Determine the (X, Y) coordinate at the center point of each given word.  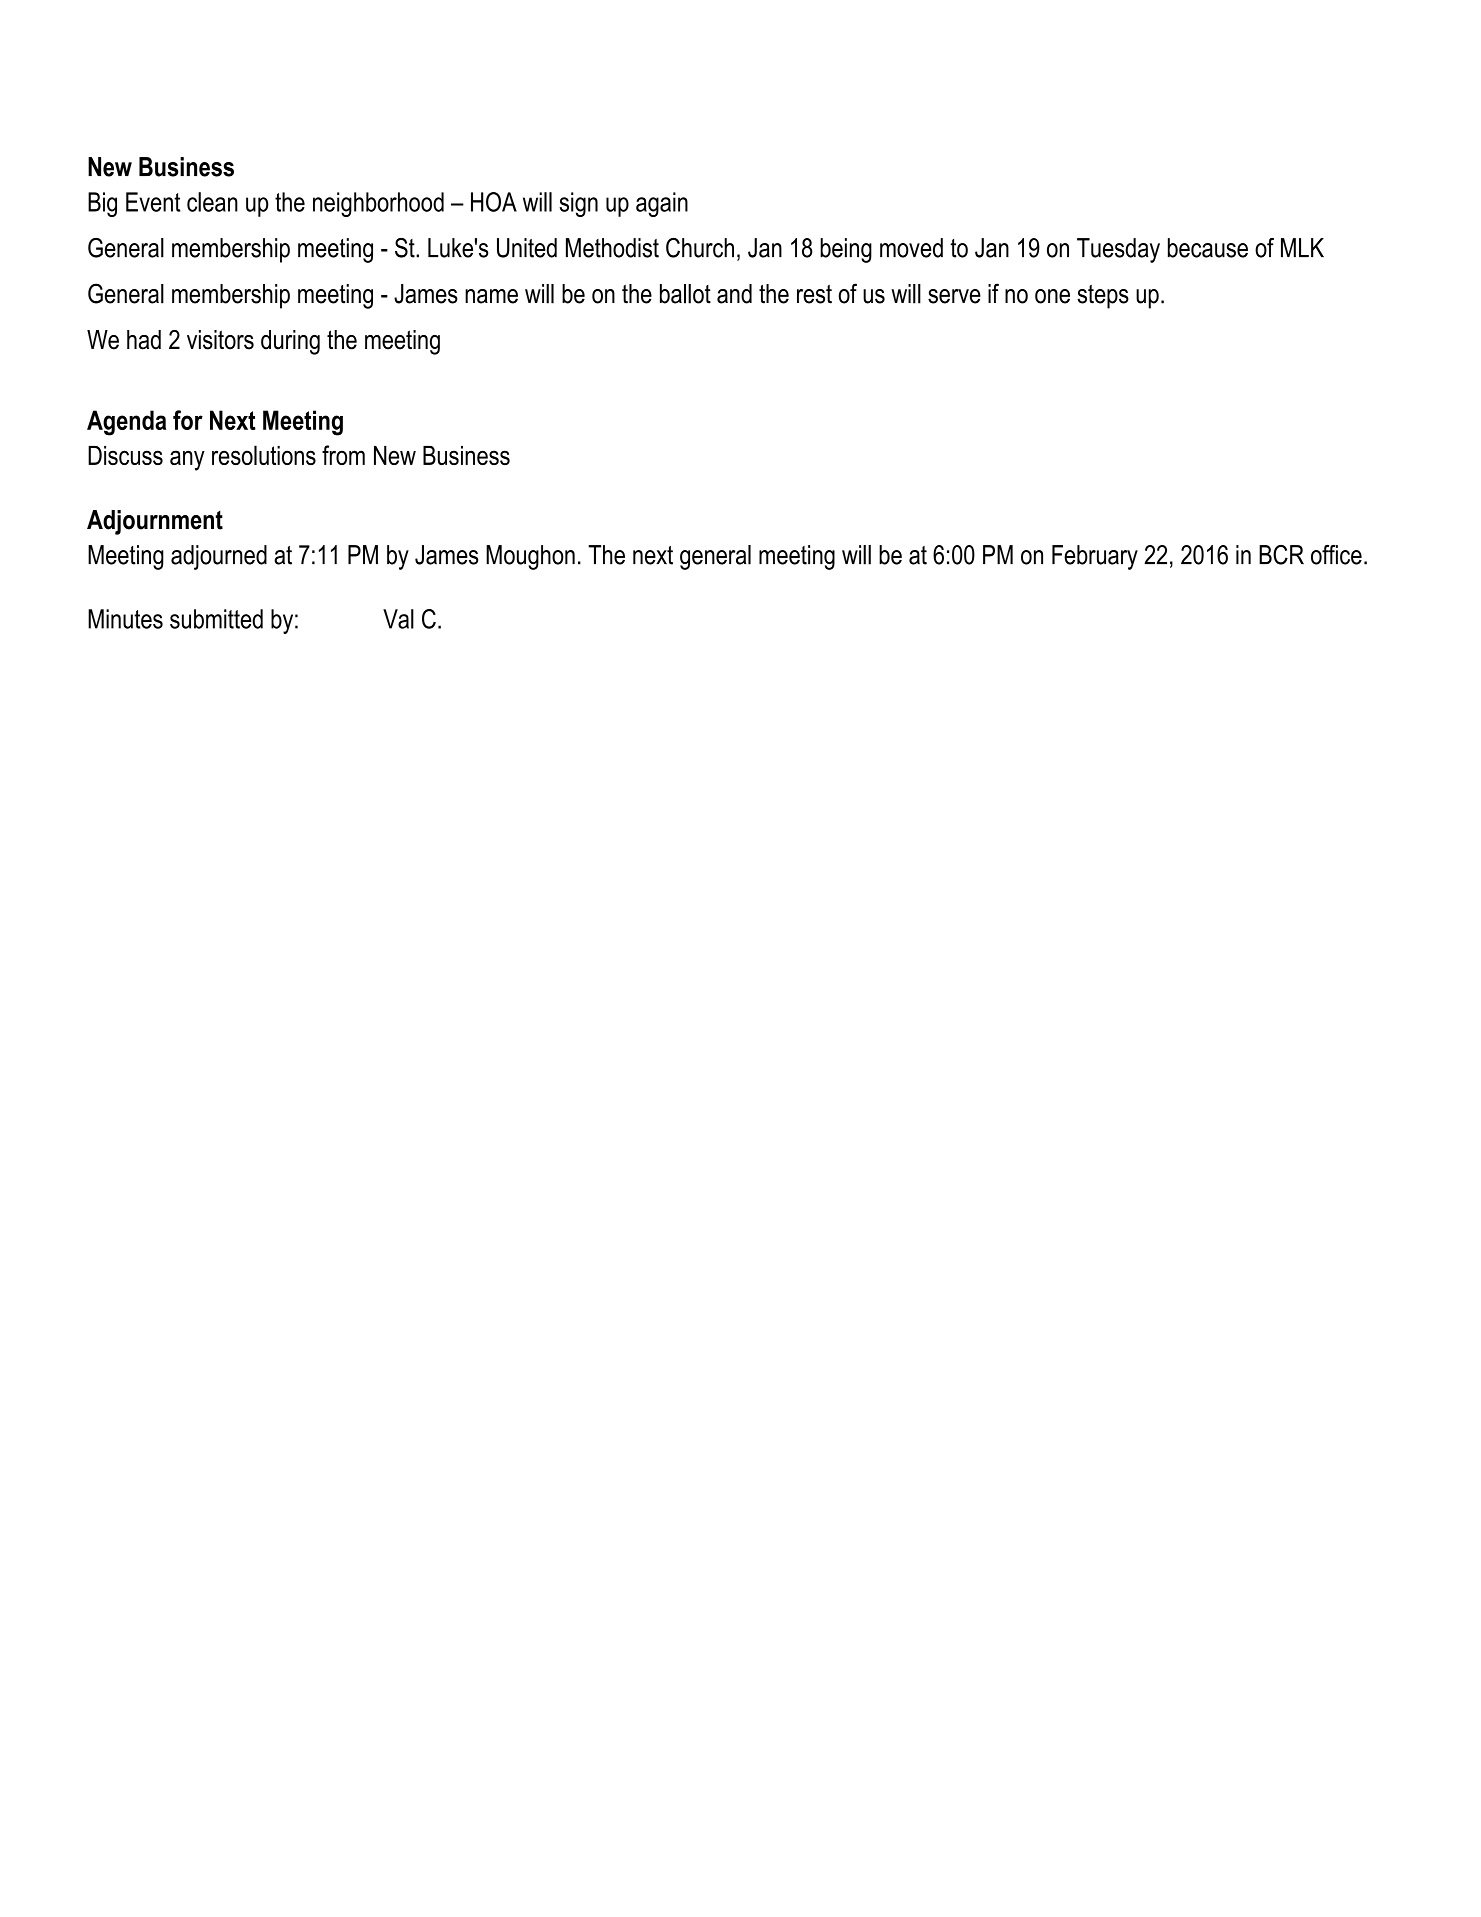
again (662, 204)
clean (212, 202)
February (1095, 557)
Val (398, 619)
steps (1103, 297)
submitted (216, 619)
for (188, 420)
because (1208, 248)
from (343, 455)
